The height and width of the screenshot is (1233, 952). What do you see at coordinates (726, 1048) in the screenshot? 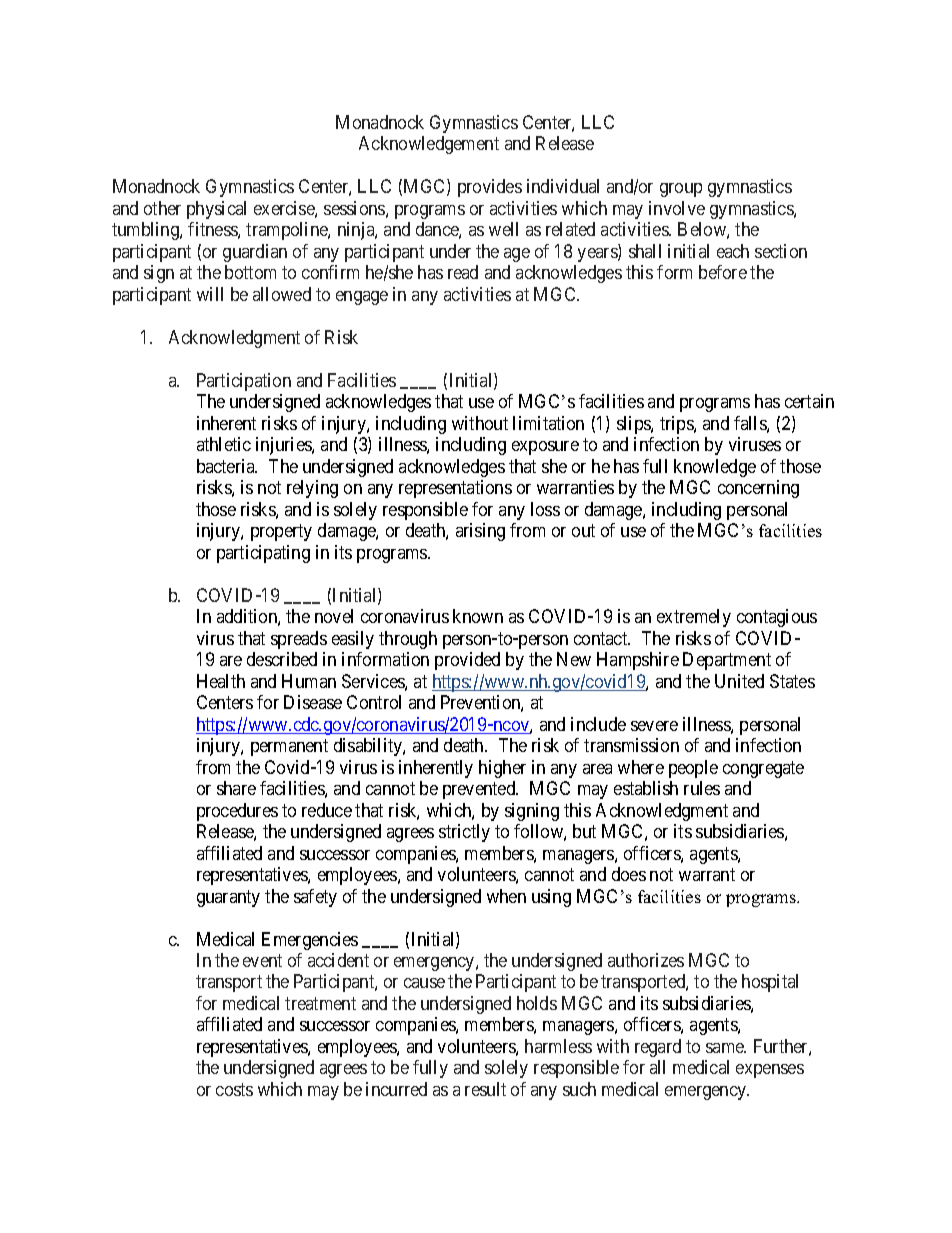
I see `same` at bounding box center [726, 1048].
